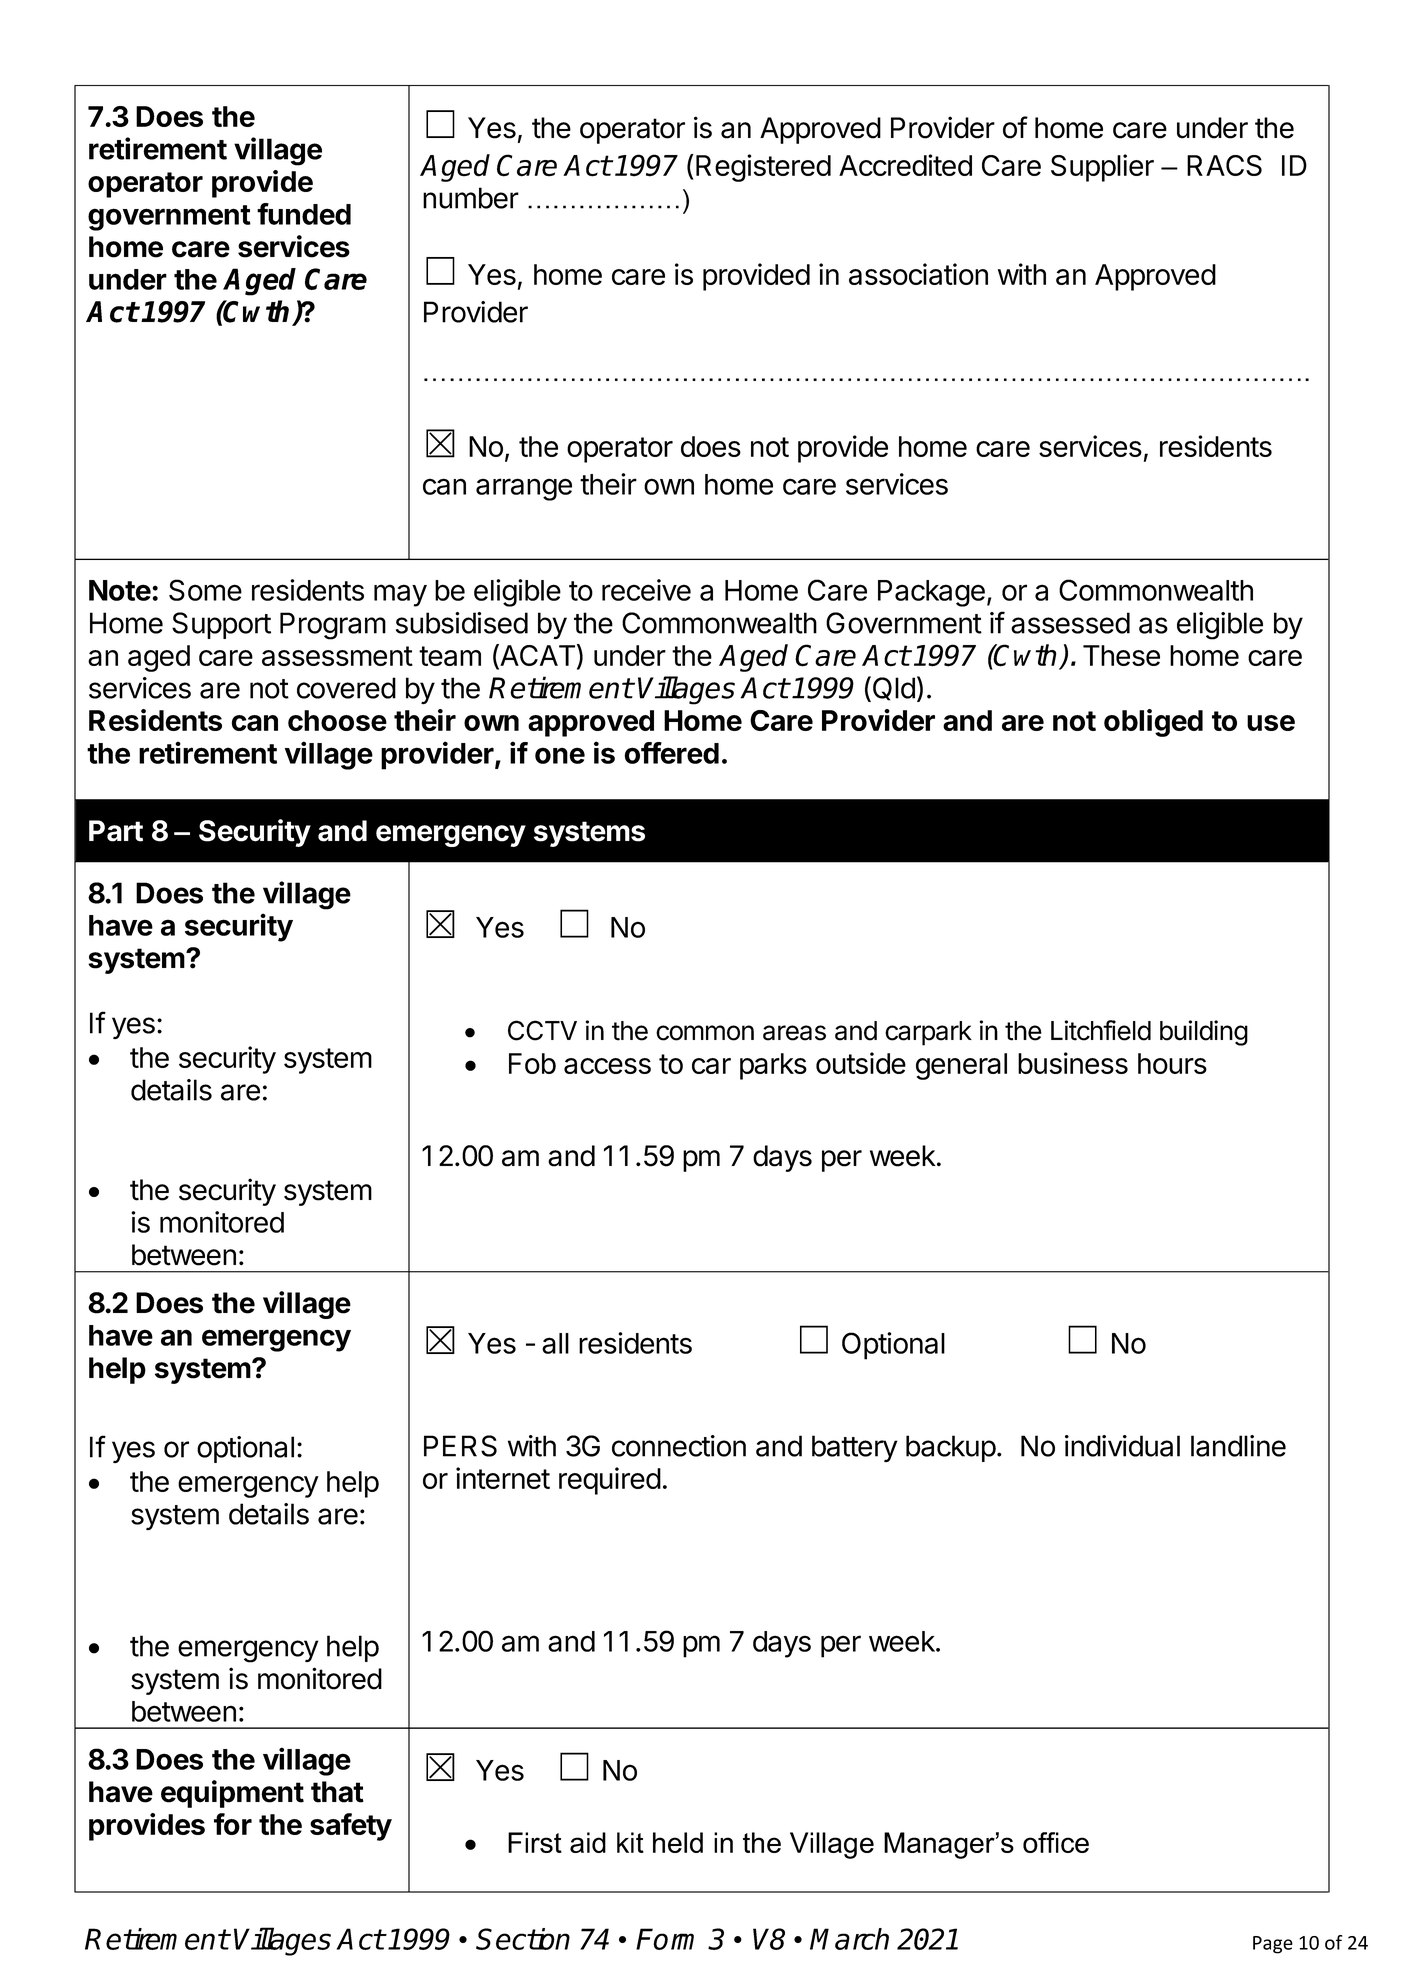 Image resolution: width=1404 pixels, height=1986 pixels. Describe the element at coordinates (679, 1446) in the document. I see `connection` at that location.
